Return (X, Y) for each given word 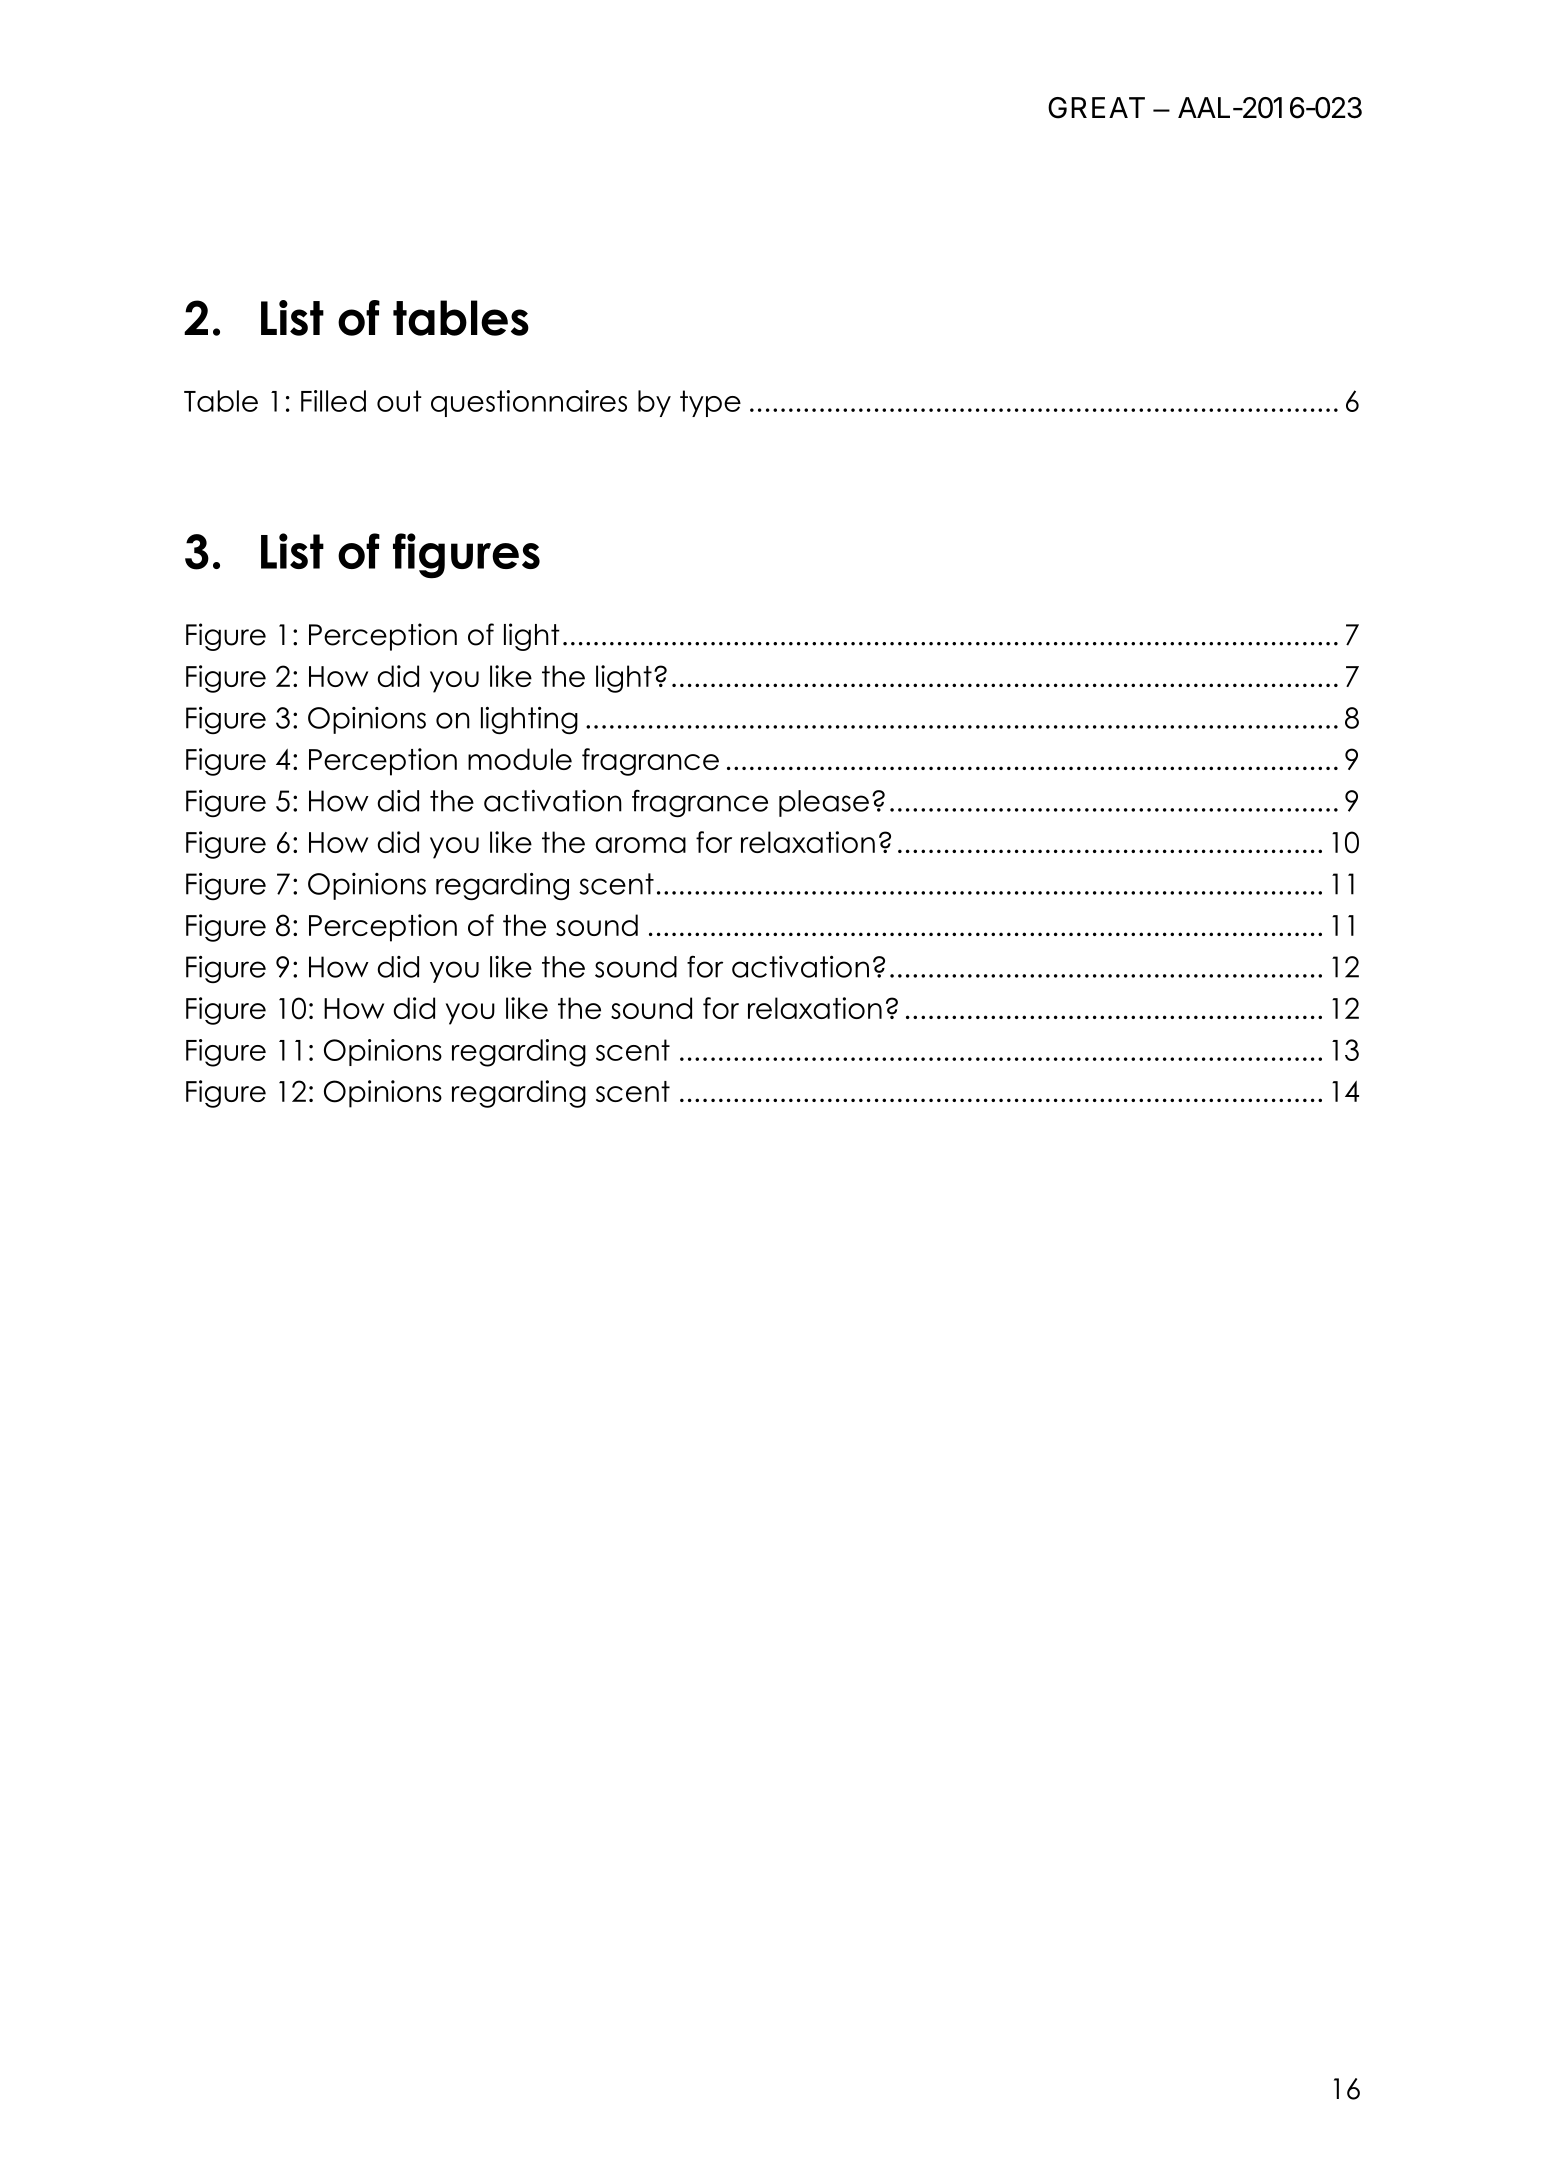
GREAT (1096, 108)
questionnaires (529, 403)
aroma (640, 845)
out (399, 401)
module (520, 759)
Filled (333, 401)
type (710, 403)
